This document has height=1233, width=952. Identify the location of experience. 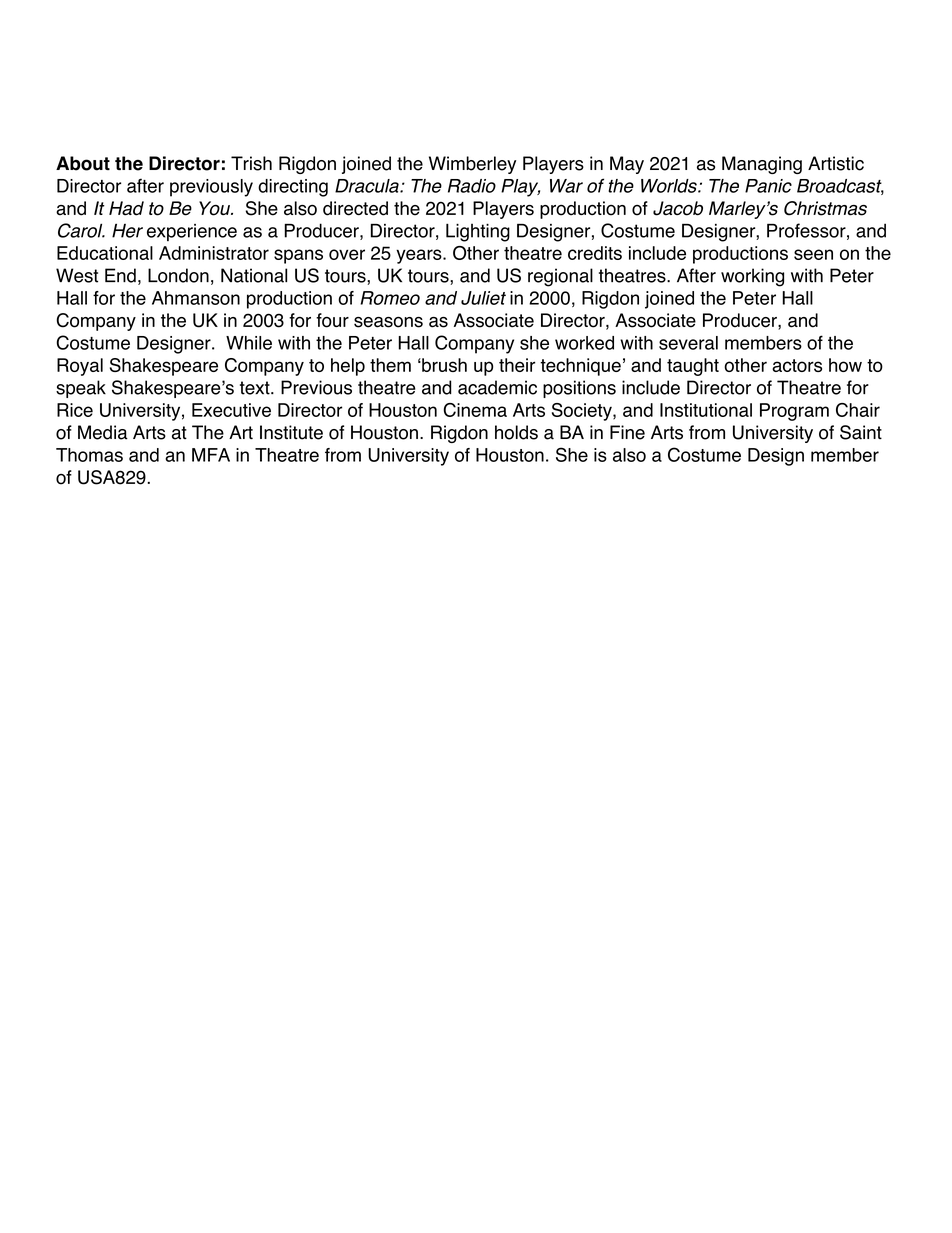
(192, 232).
